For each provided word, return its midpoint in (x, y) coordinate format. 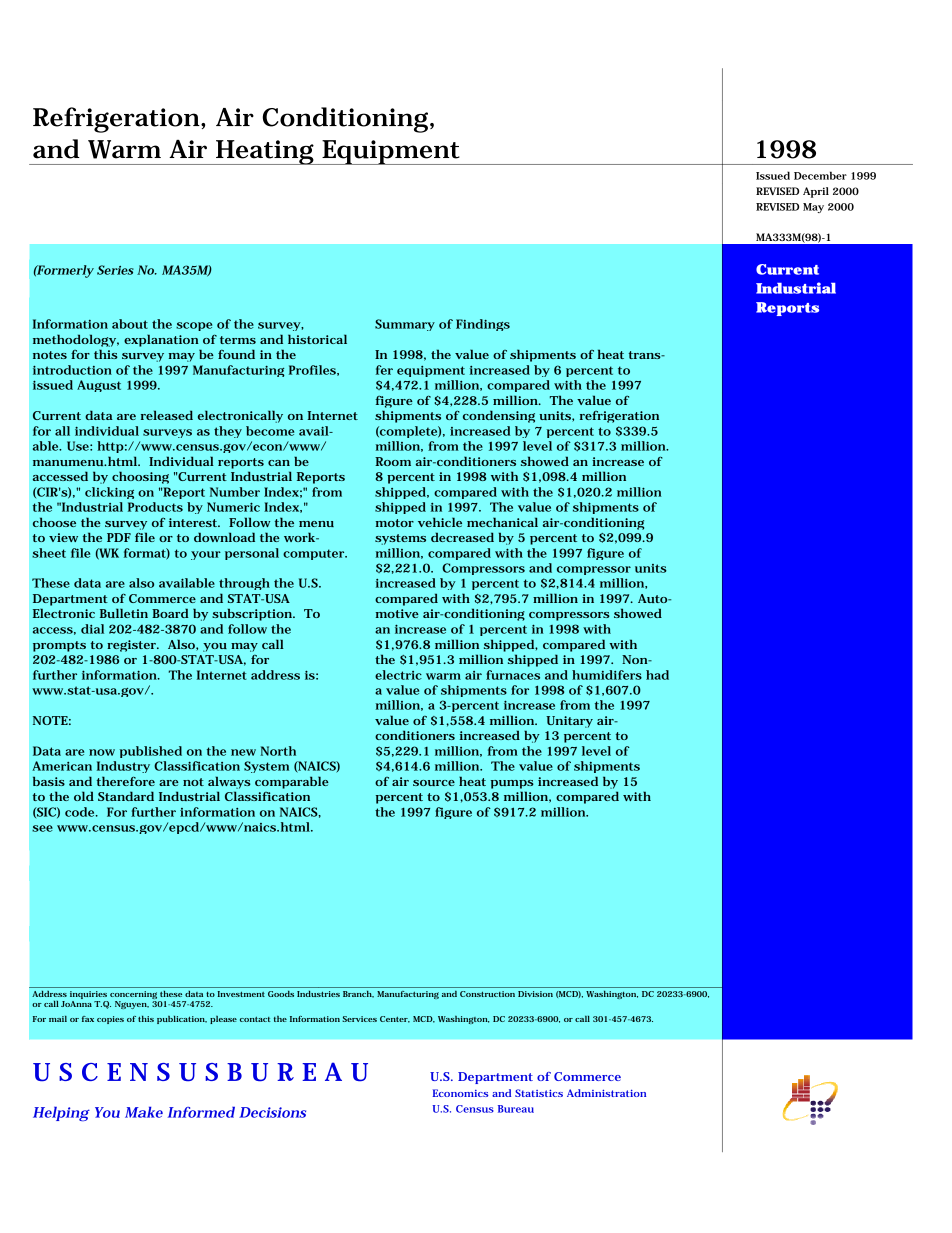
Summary (405, 325)
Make (144, 1112)
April (816, 192)
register (133, 646)
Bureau (516, 1109)
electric (398, 675)
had (657, 675)
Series (115, 270)
